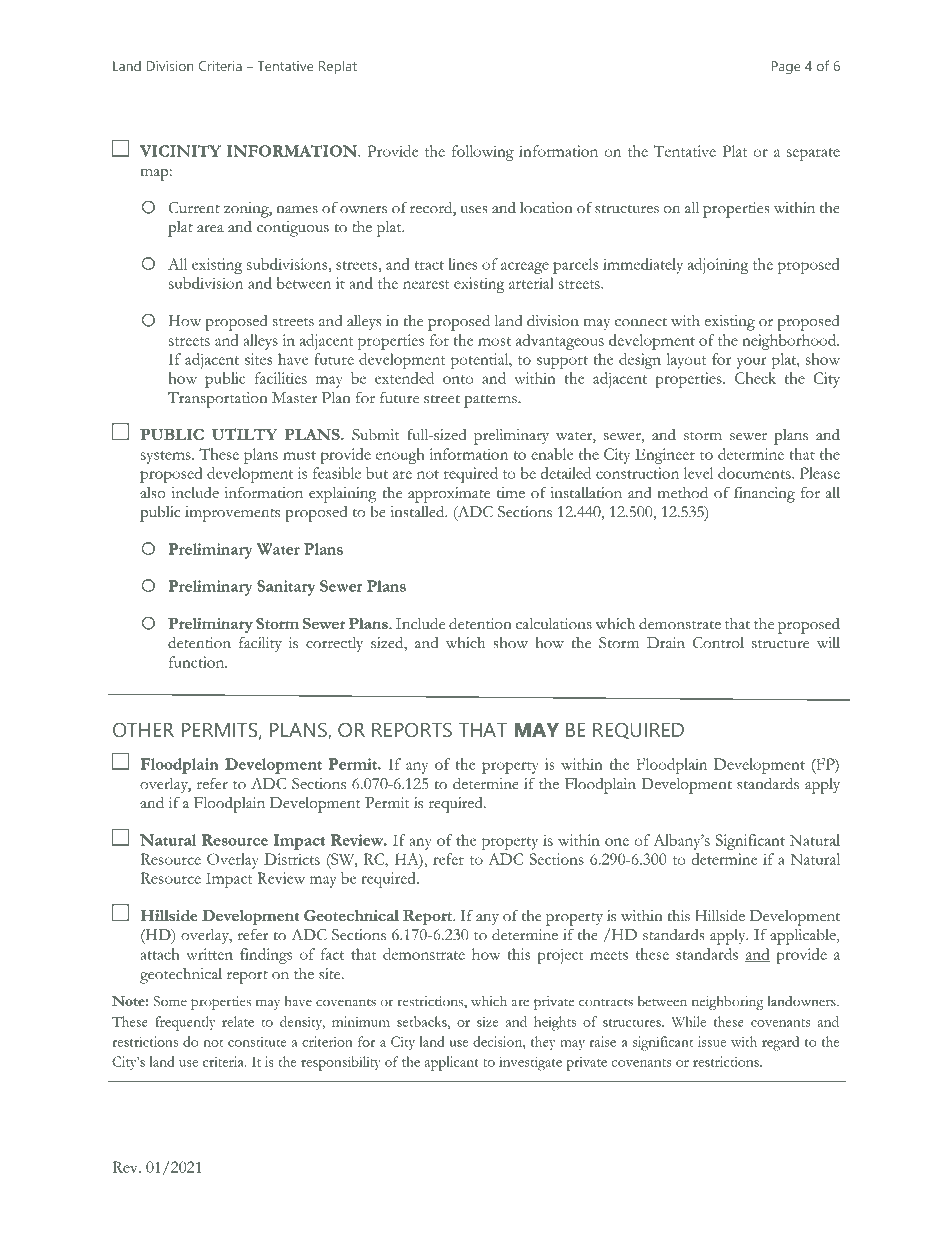 The image size is (952, 1233). Describe the element at coordinates (238, 1021) in the screenshot. I see `relate` at that location.
